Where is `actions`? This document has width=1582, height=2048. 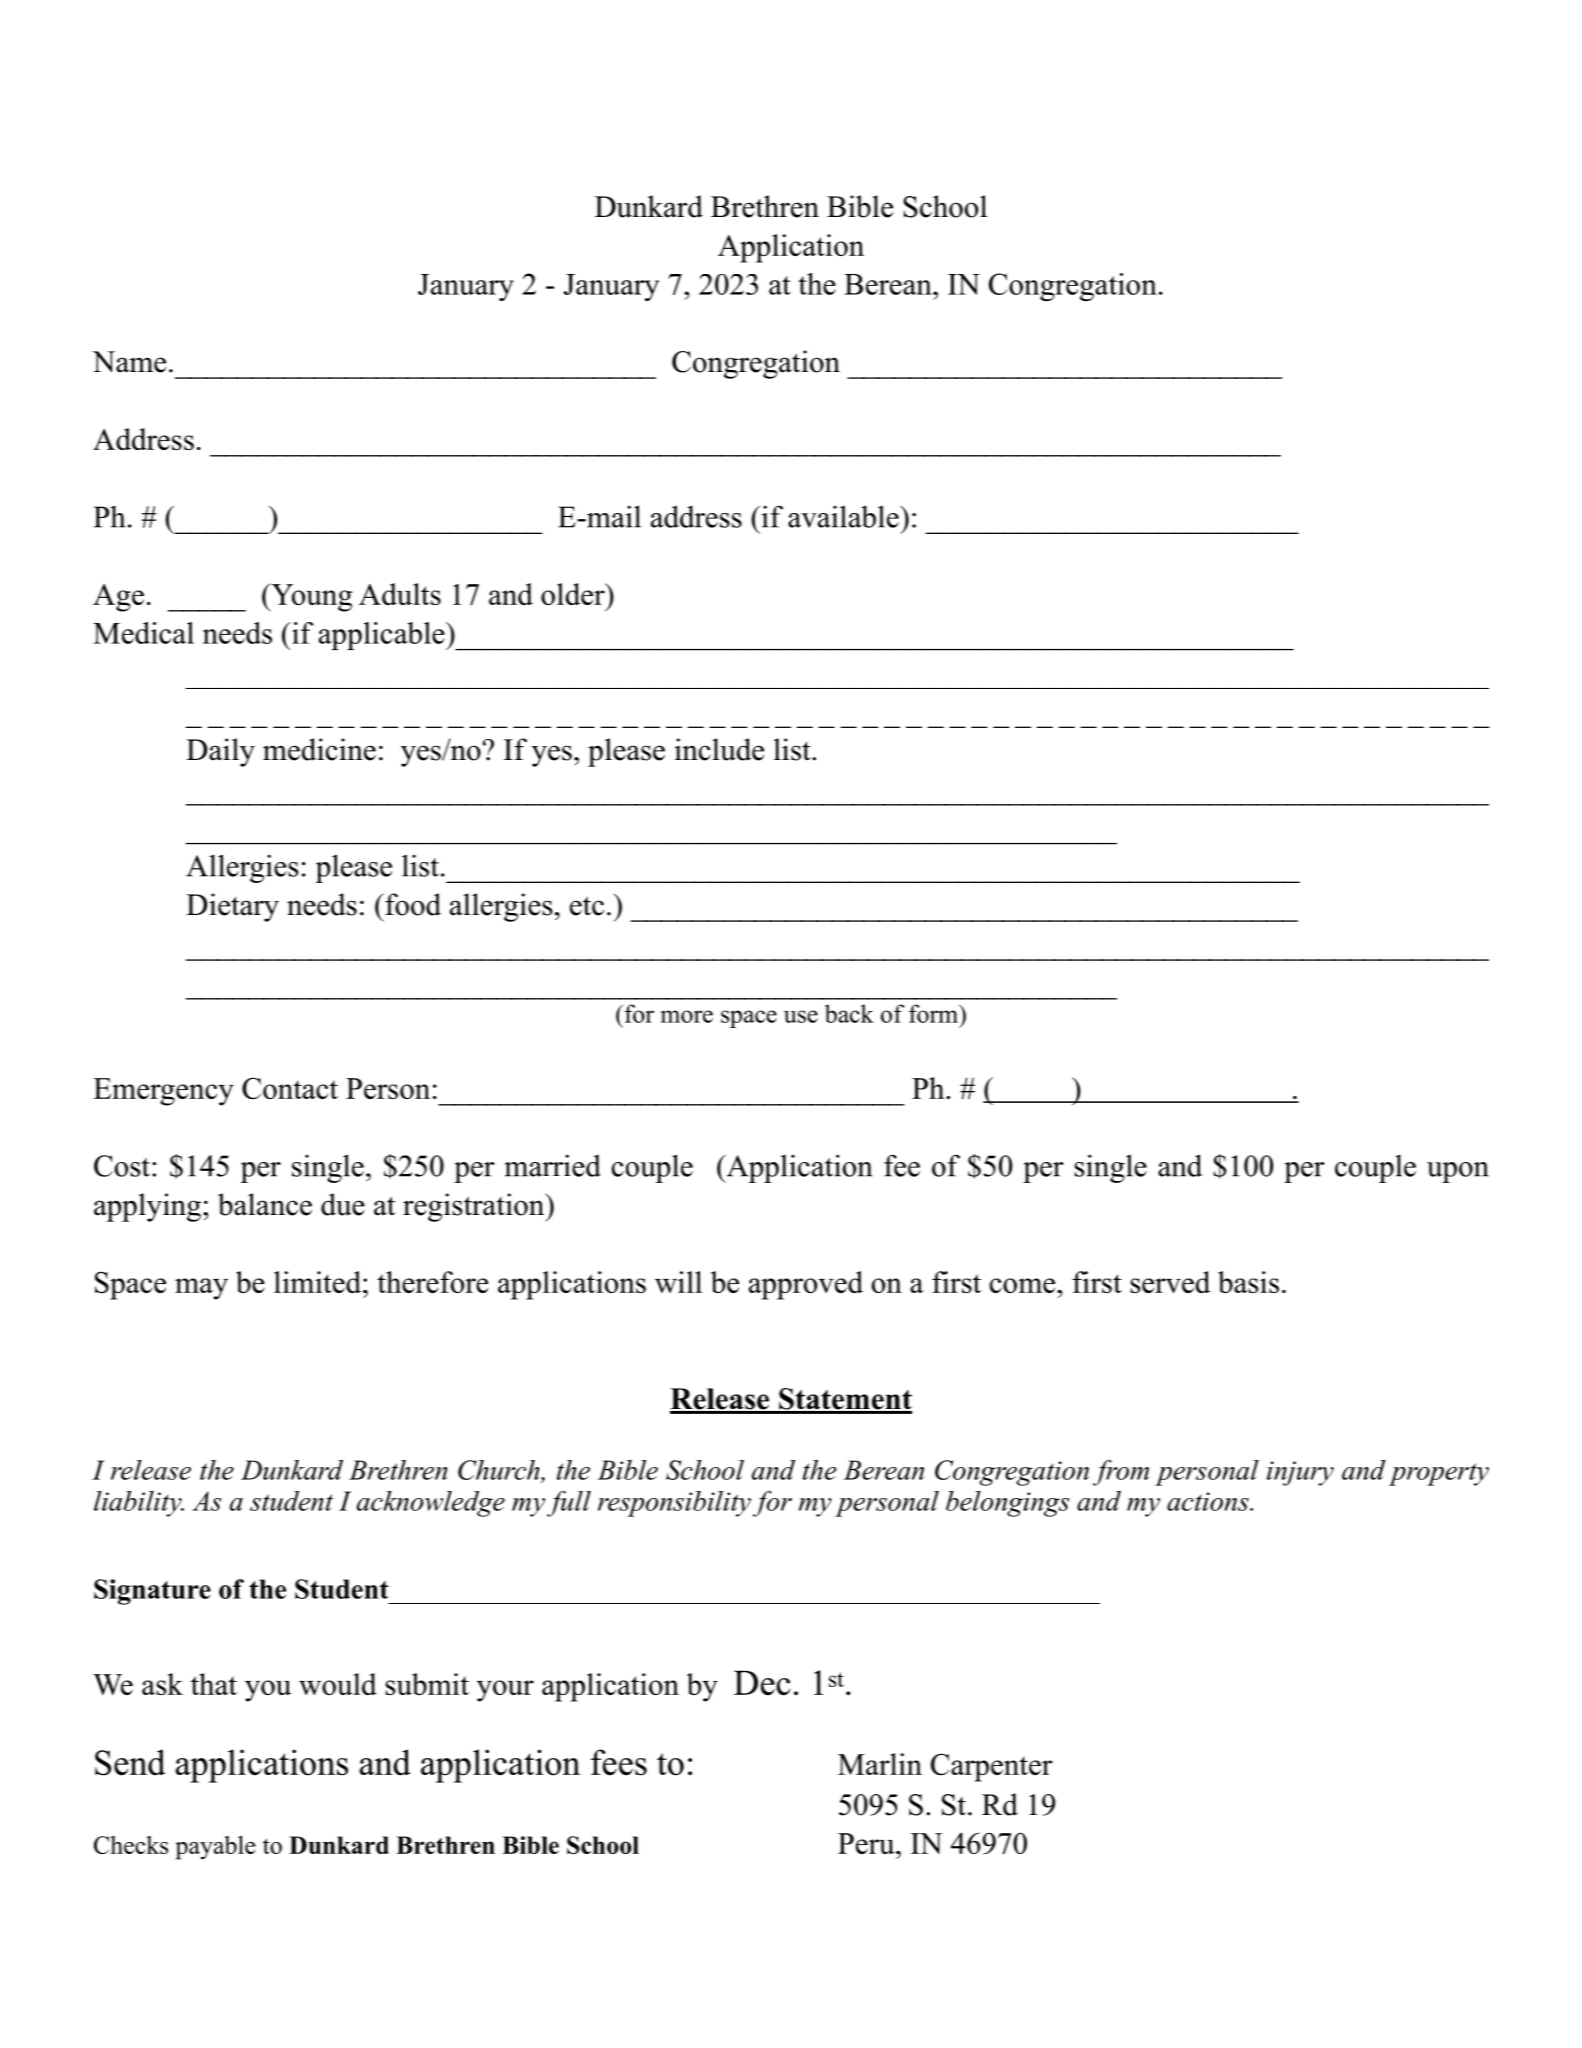
actions is located at coordinates (1209, 1501).
